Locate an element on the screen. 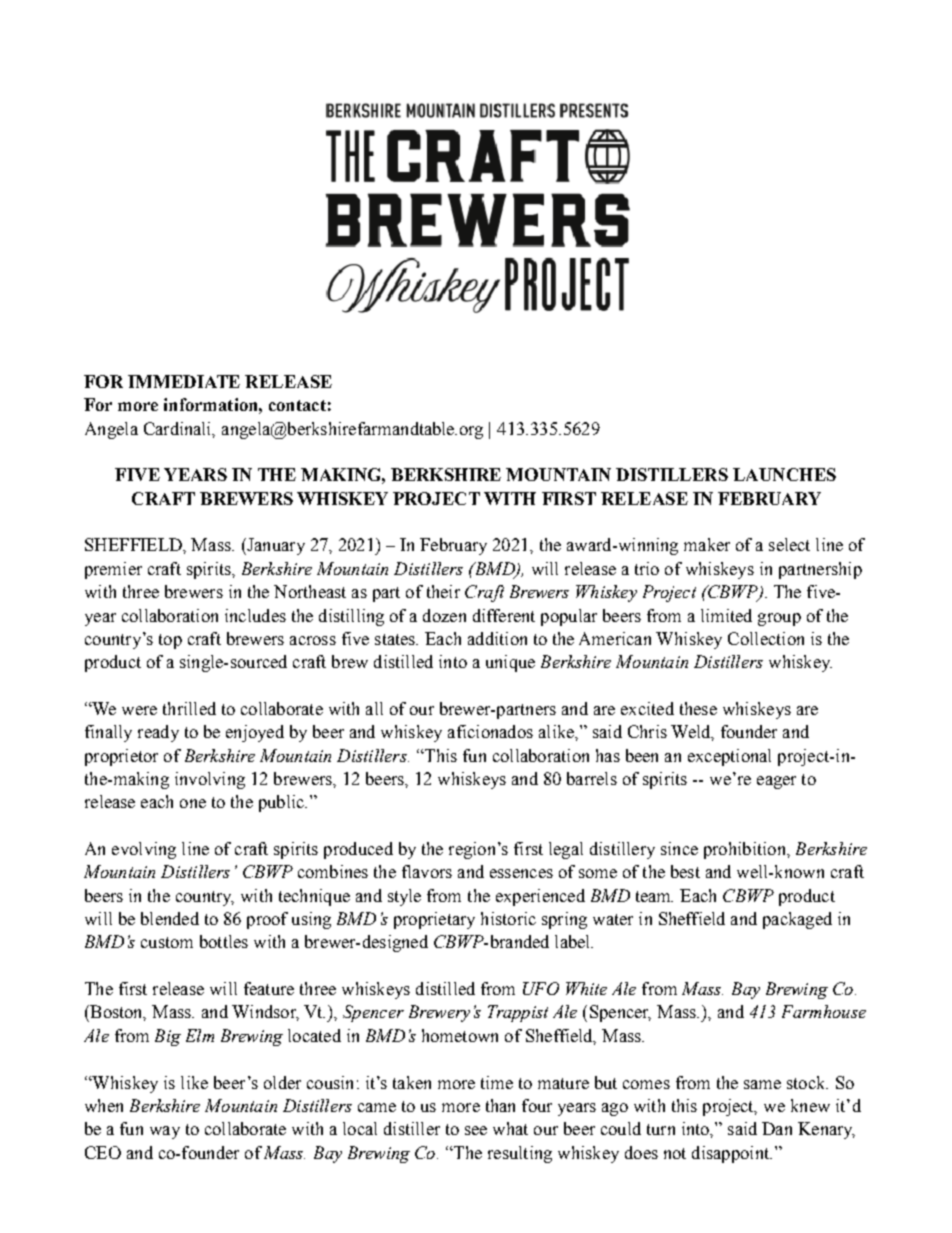  way is located at coordinates (165, 1132).
